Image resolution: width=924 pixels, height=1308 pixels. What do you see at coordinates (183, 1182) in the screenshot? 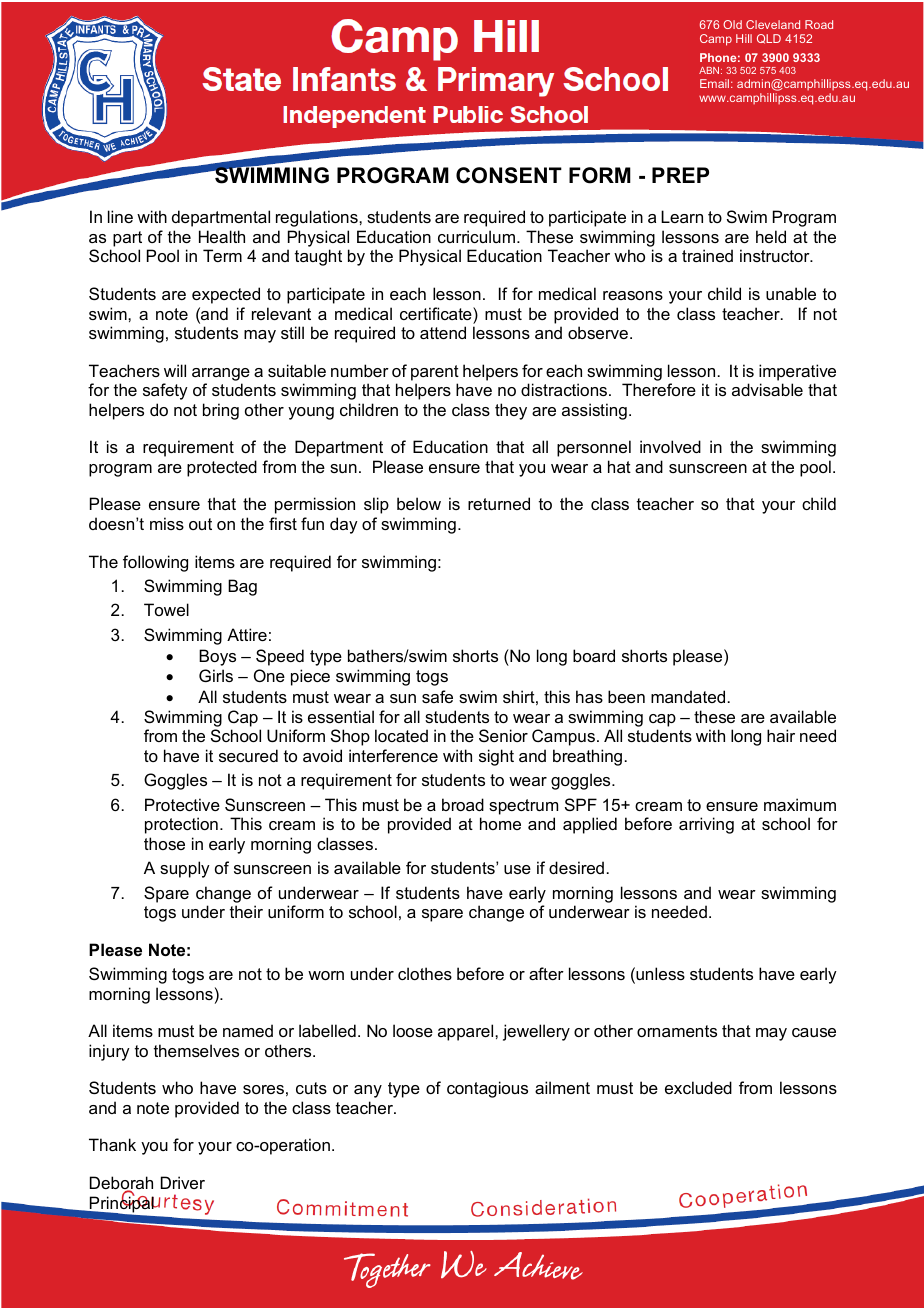
I see `Driver` at bounding box center [183, 1182].
